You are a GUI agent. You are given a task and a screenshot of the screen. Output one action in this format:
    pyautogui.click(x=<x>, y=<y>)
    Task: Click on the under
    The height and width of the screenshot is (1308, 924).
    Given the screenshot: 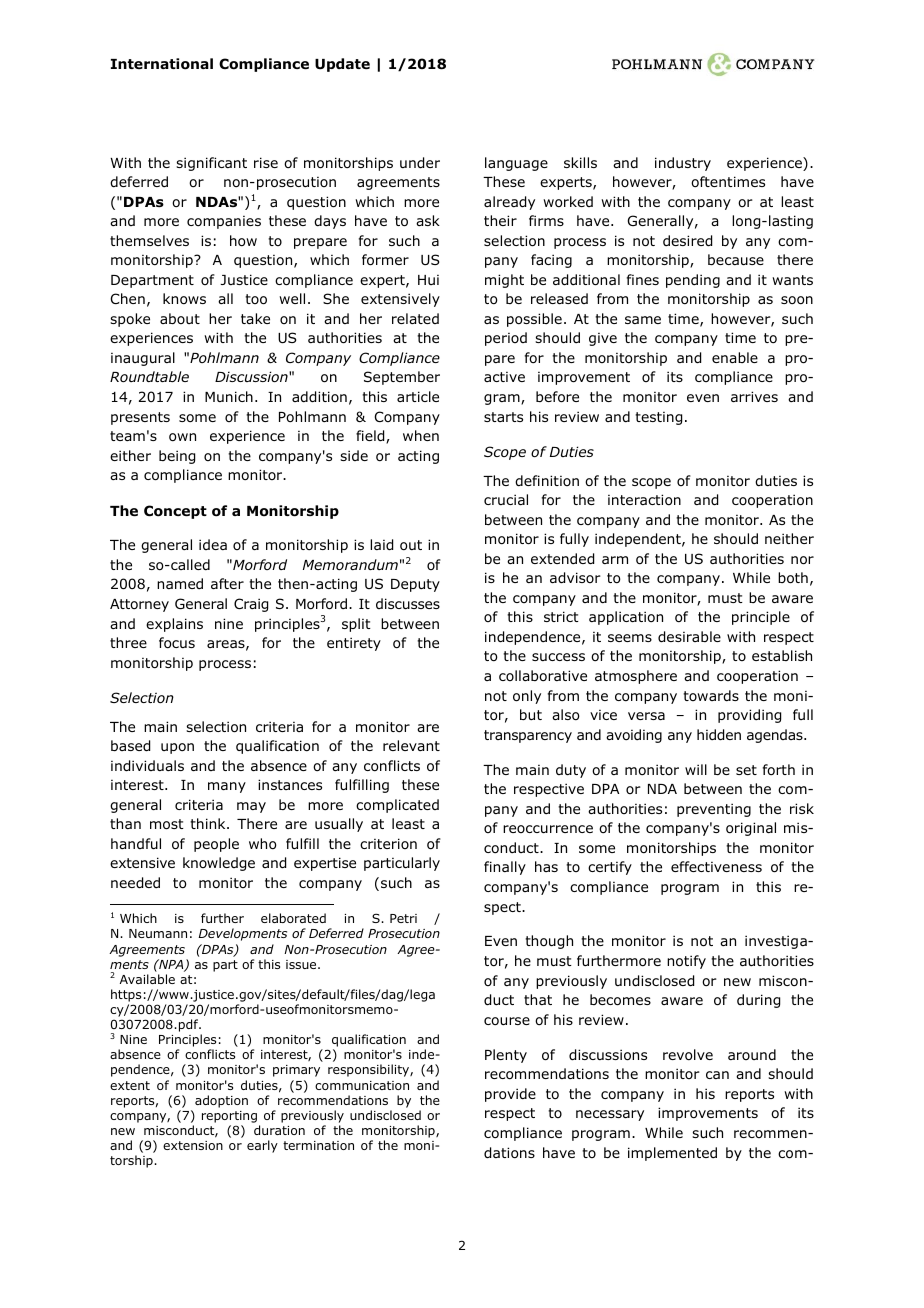 What is the action you would take?
    pyautogui.click(x=420, y=163)
